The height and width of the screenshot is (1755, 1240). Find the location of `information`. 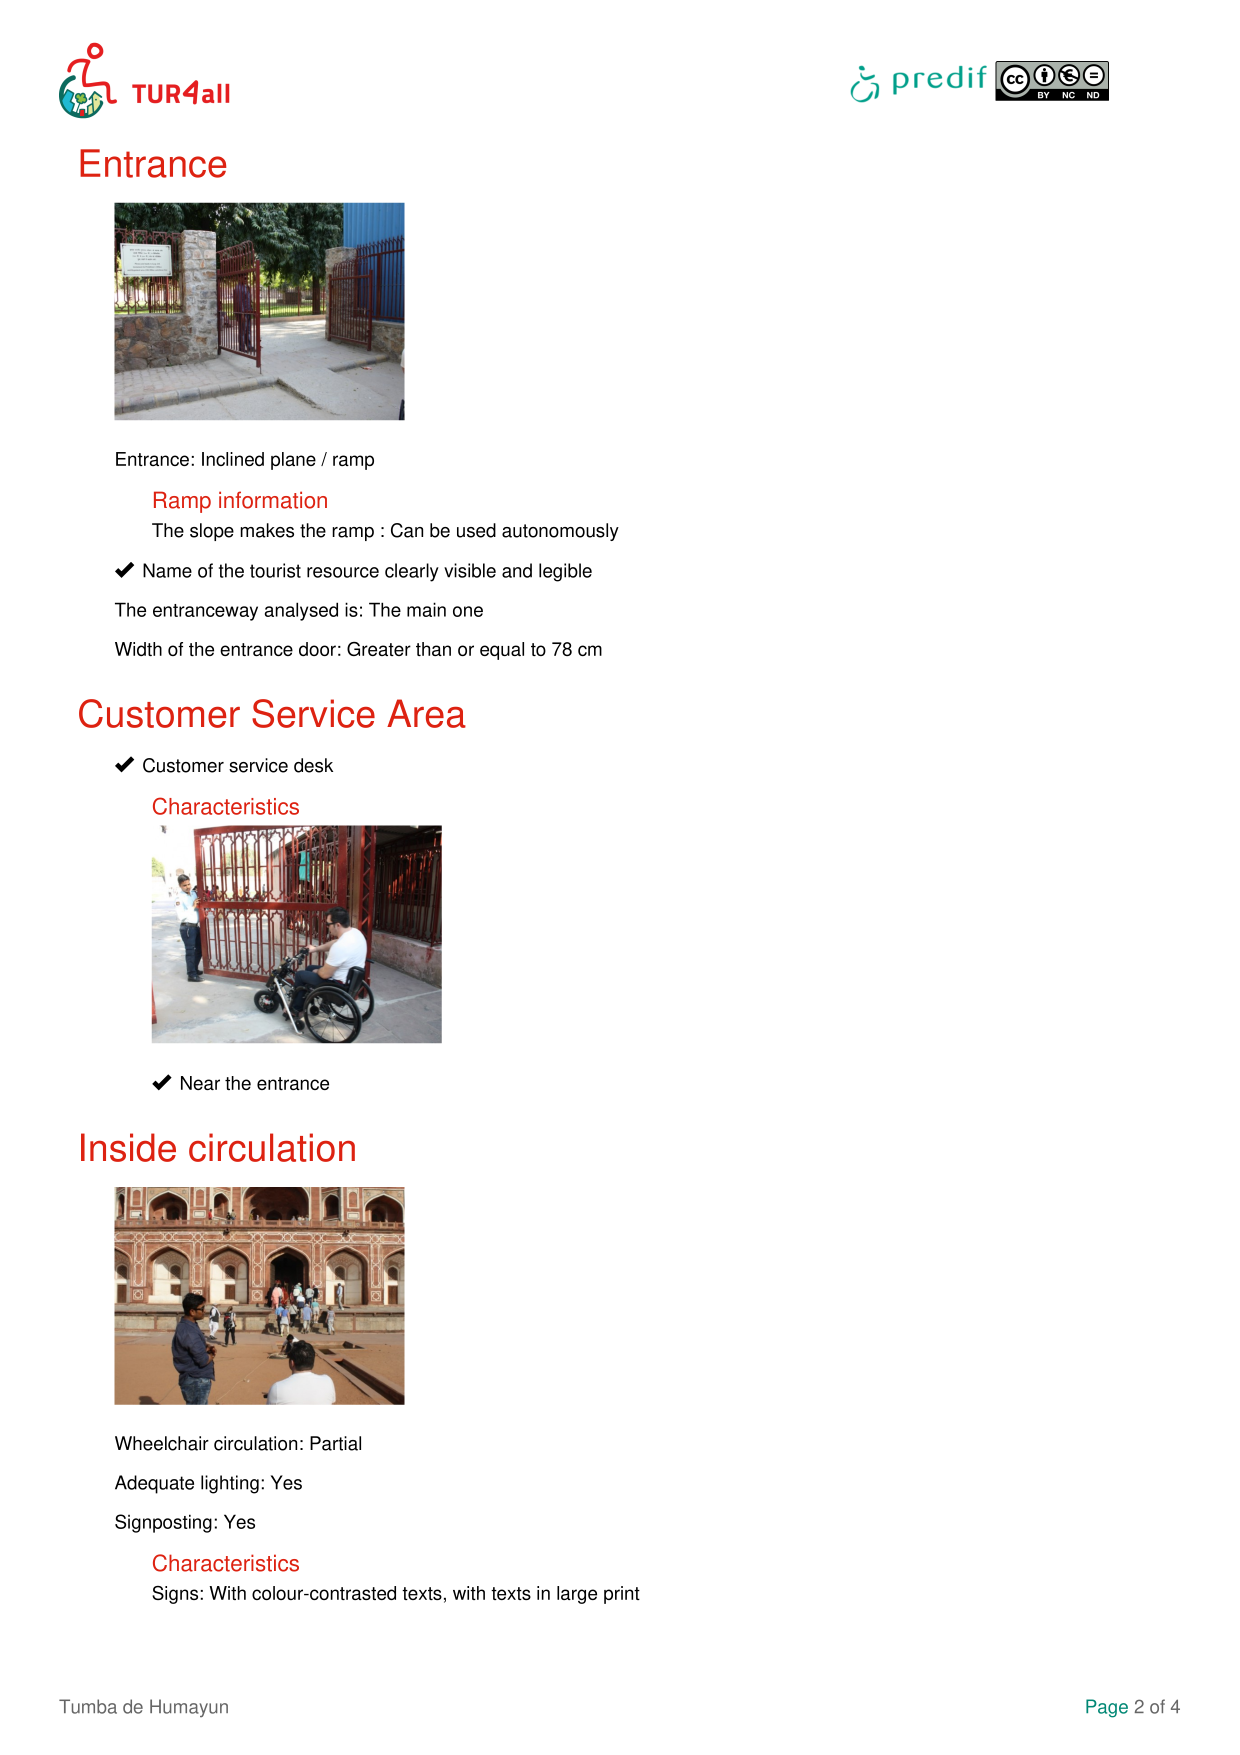

information is located at coordinates (273, 500).
